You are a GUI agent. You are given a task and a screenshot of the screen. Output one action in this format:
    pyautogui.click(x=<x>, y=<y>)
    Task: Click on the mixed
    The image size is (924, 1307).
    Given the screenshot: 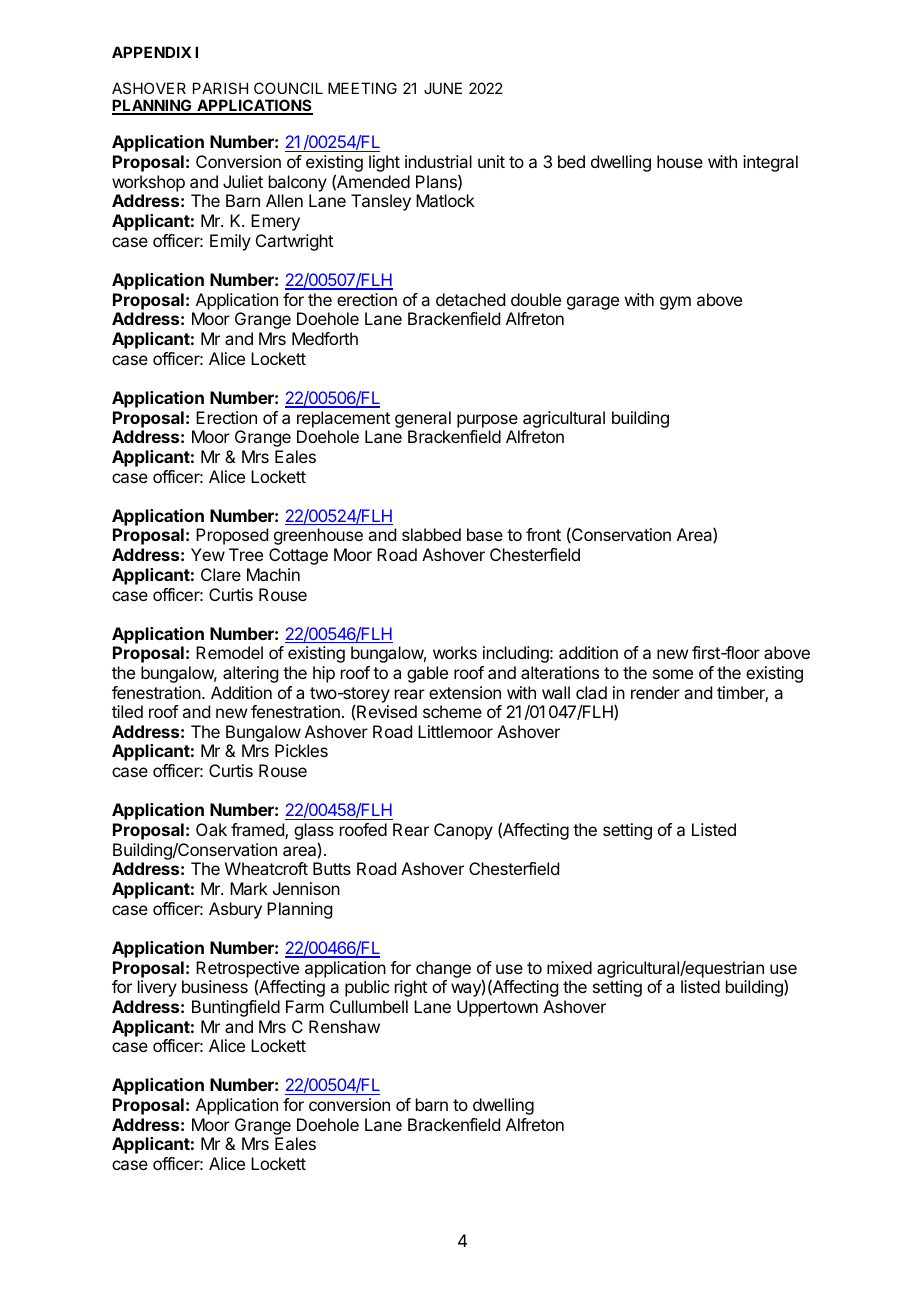 What is the action you would take?
    pyautogui.click(x=569, y=967)
